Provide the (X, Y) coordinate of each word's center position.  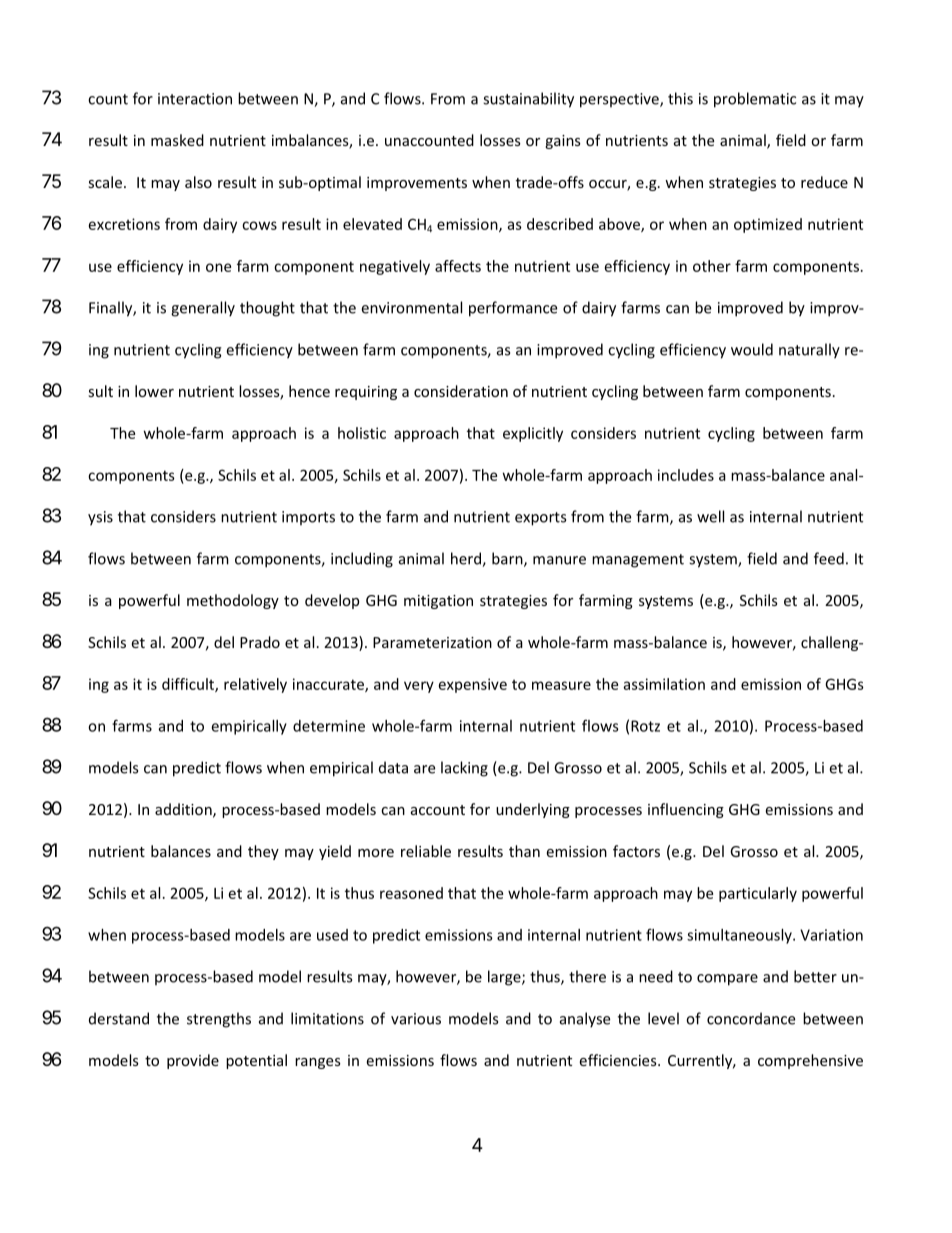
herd (467, 559)
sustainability (528, 100)
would (752, 349)
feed (829, 558)
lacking (464, 769)
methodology (233, 601)
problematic (755, 100)
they (263, 852)
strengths (219, 1020)
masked (177, 140)
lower (154, 391)
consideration (461, 391)
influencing (686, 810)
